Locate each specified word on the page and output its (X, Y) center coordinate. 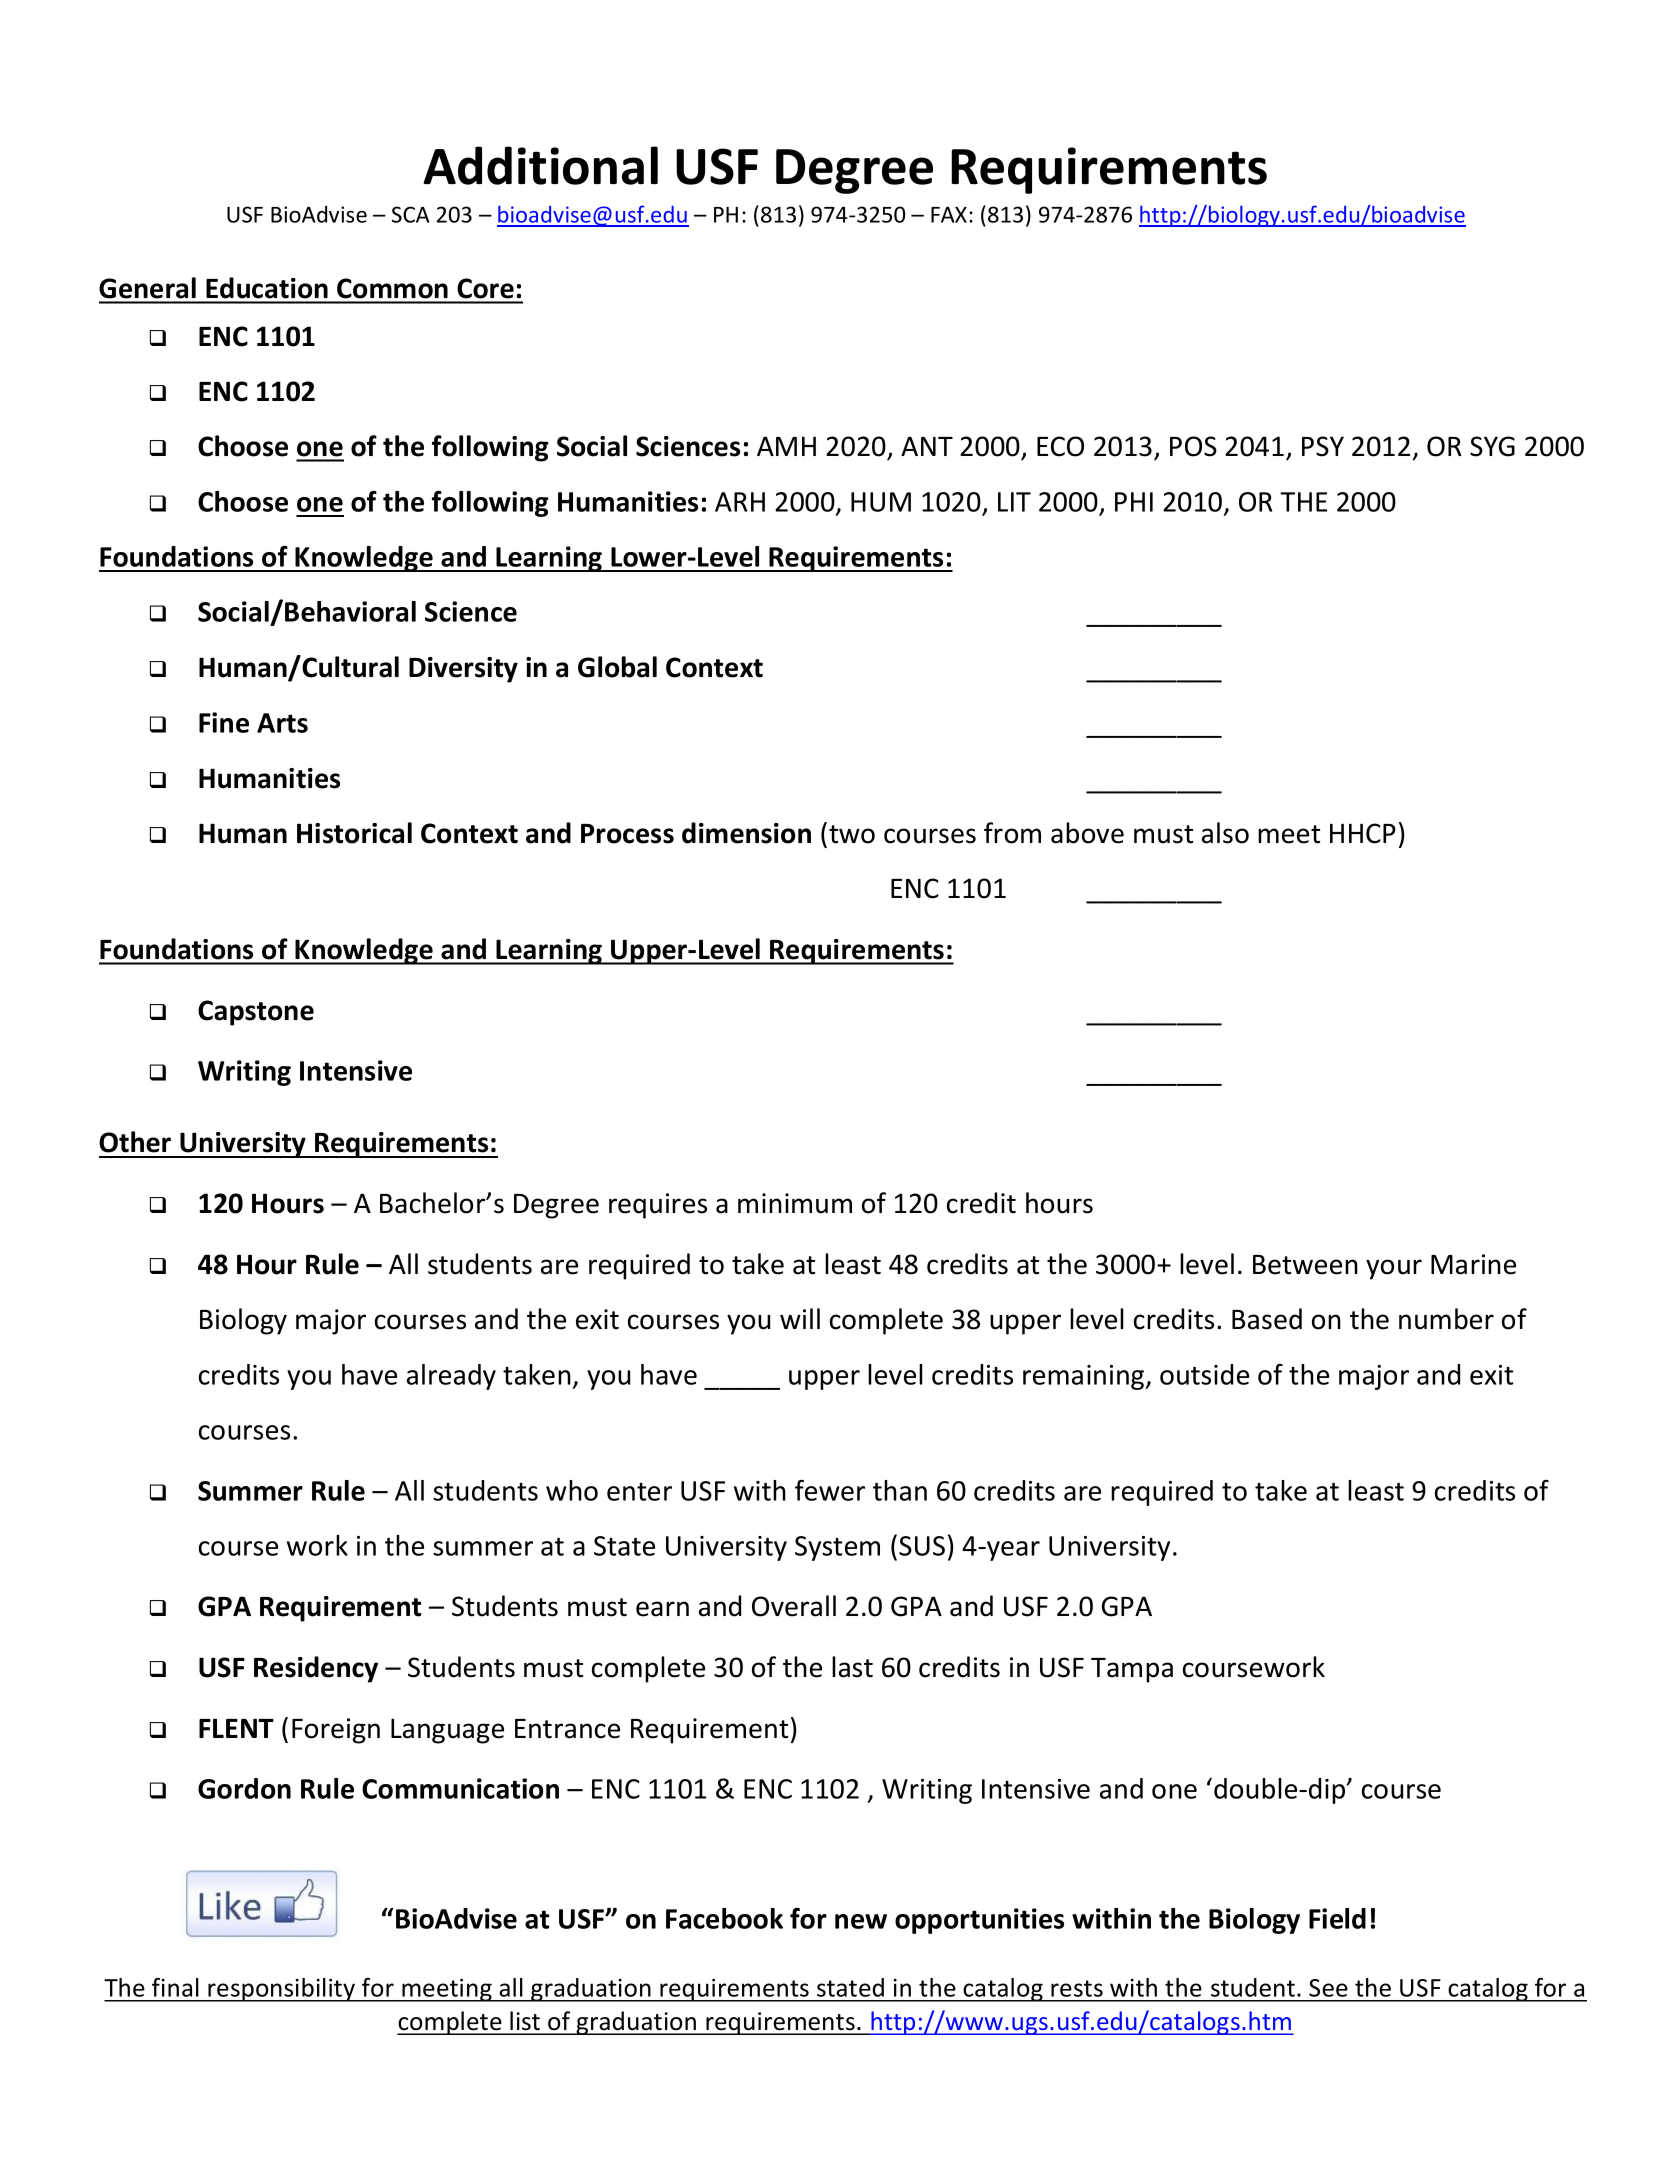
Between (1305, 1265)
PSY (1323, 446)
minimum (795, 1203)
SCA (410, 214)
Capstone (256, 1013)
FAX (950, 215)
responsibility (281, 1990)
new (861, 1921)
